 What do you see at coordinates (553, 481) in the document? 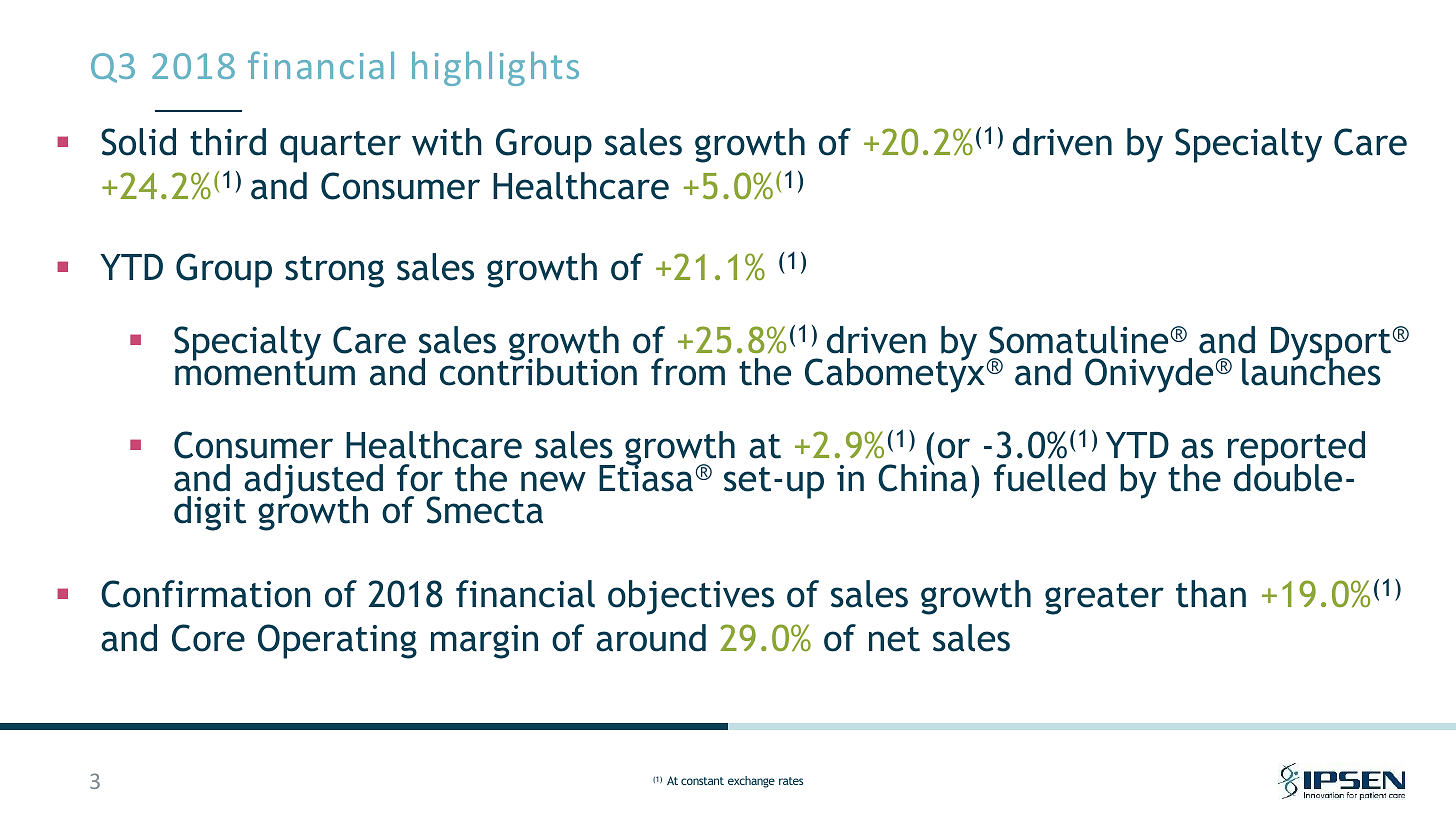
I see `new` at bounding box center [553, 481].
